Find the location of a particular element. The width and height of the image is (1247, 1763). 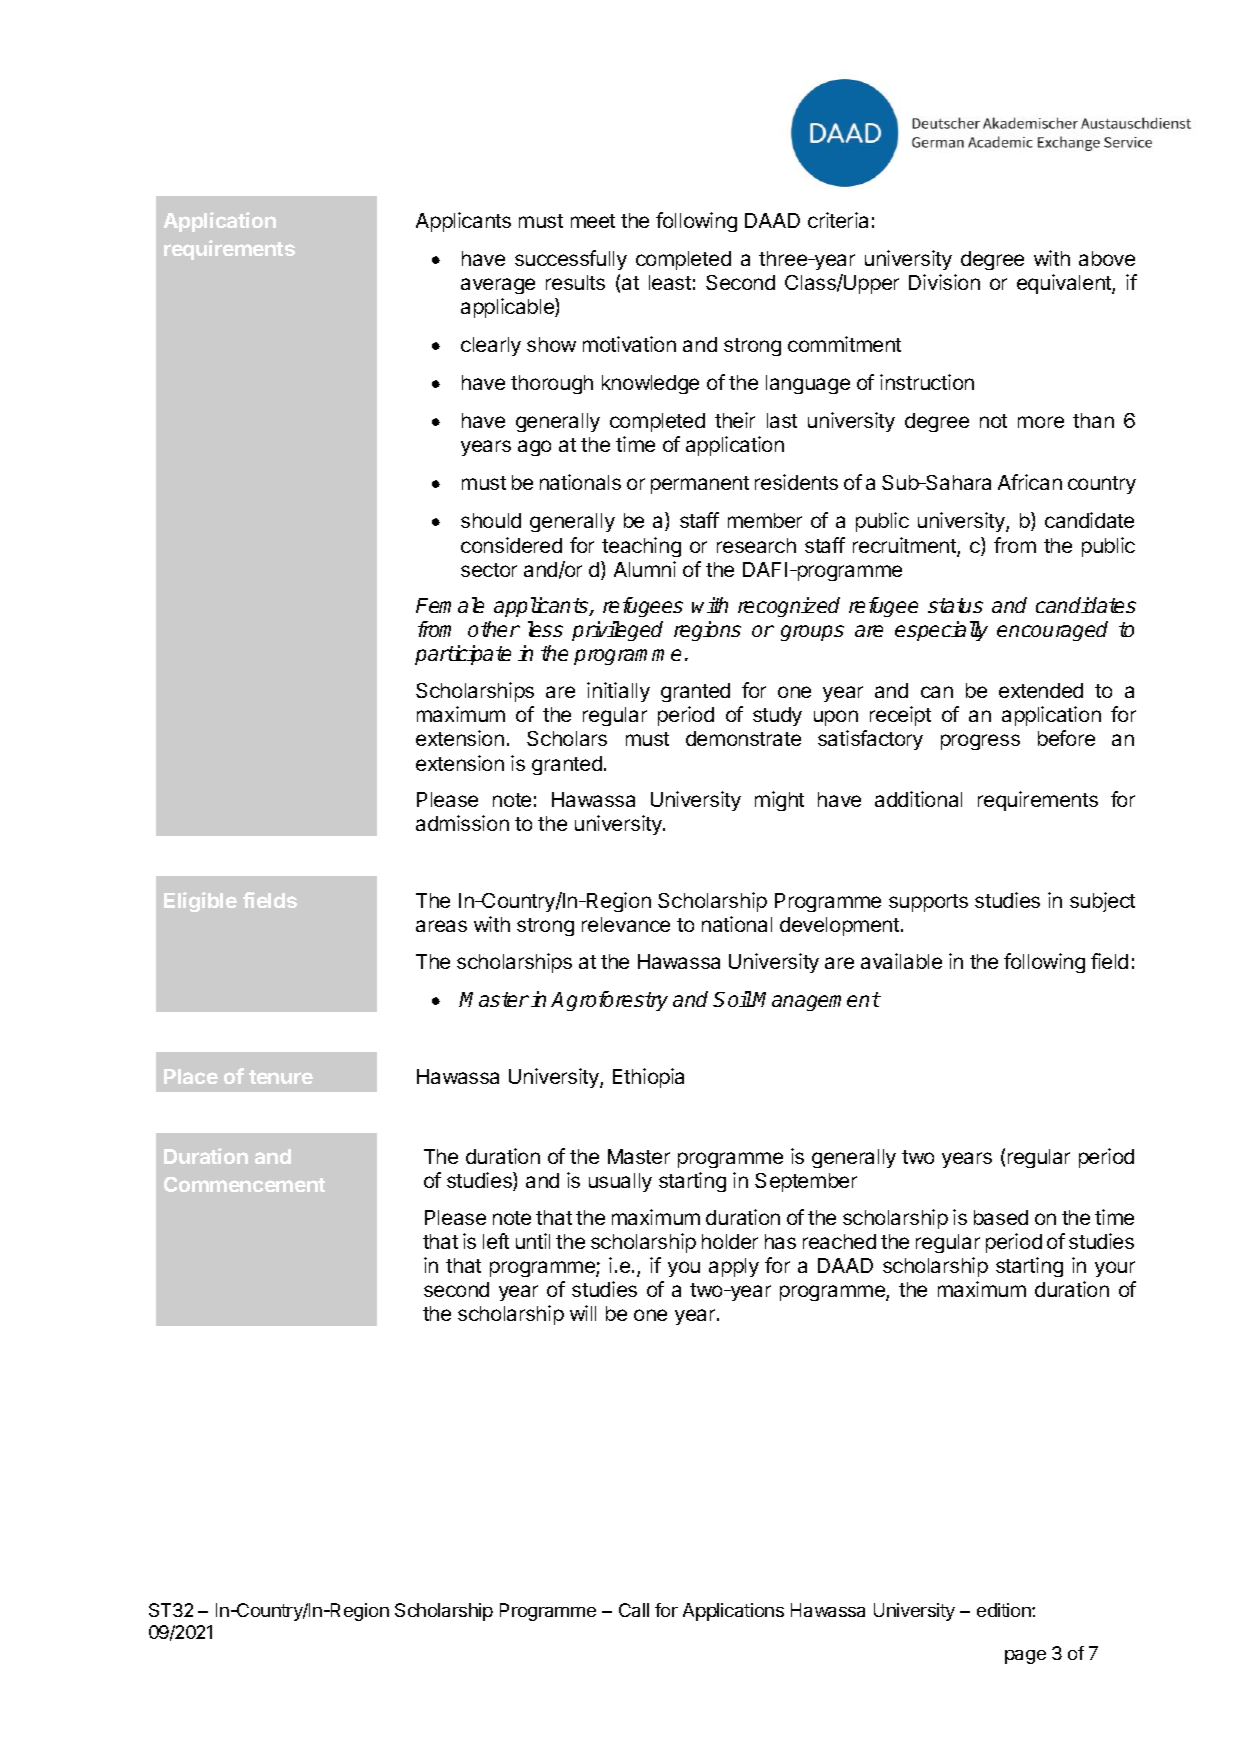

participate is located at coordinates (463, 655).
